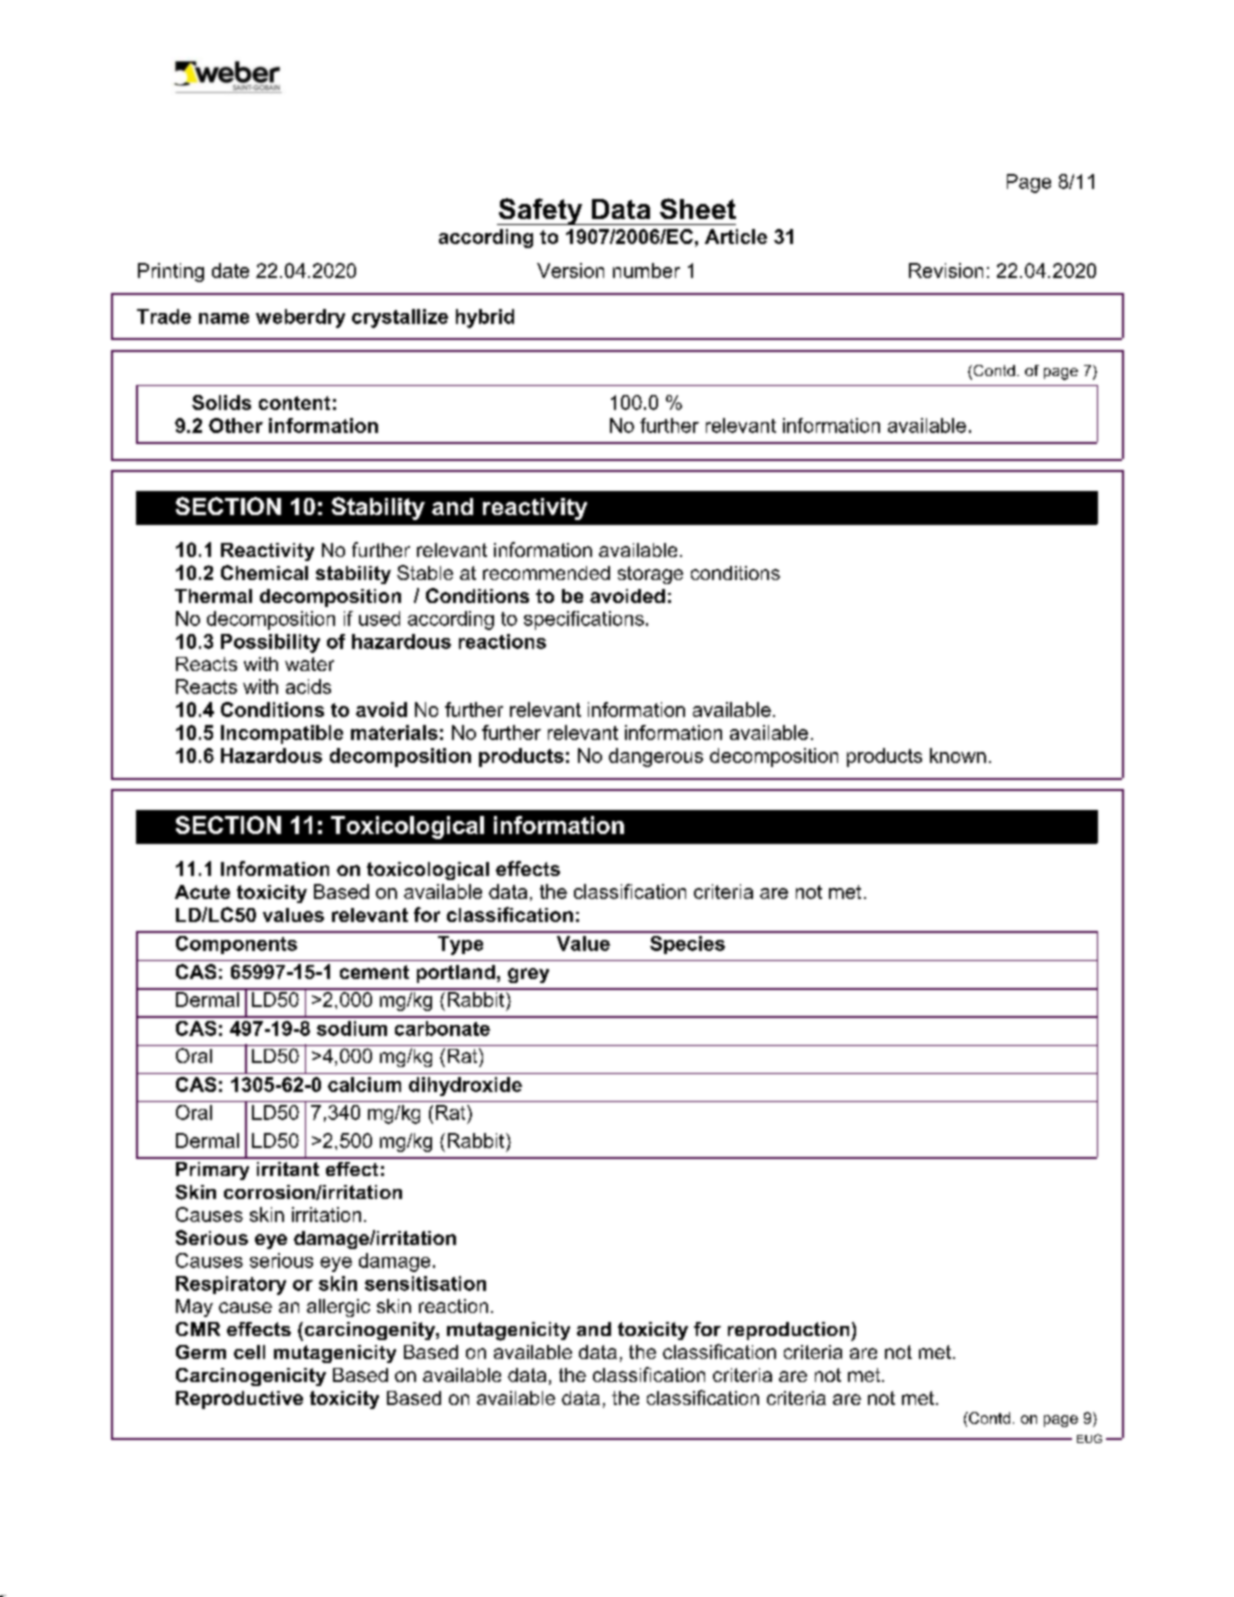 The width and height of the image is (1234, 1597). Describe the element at coordinates (946, 270) in the image. I see `Revision` at that location.
